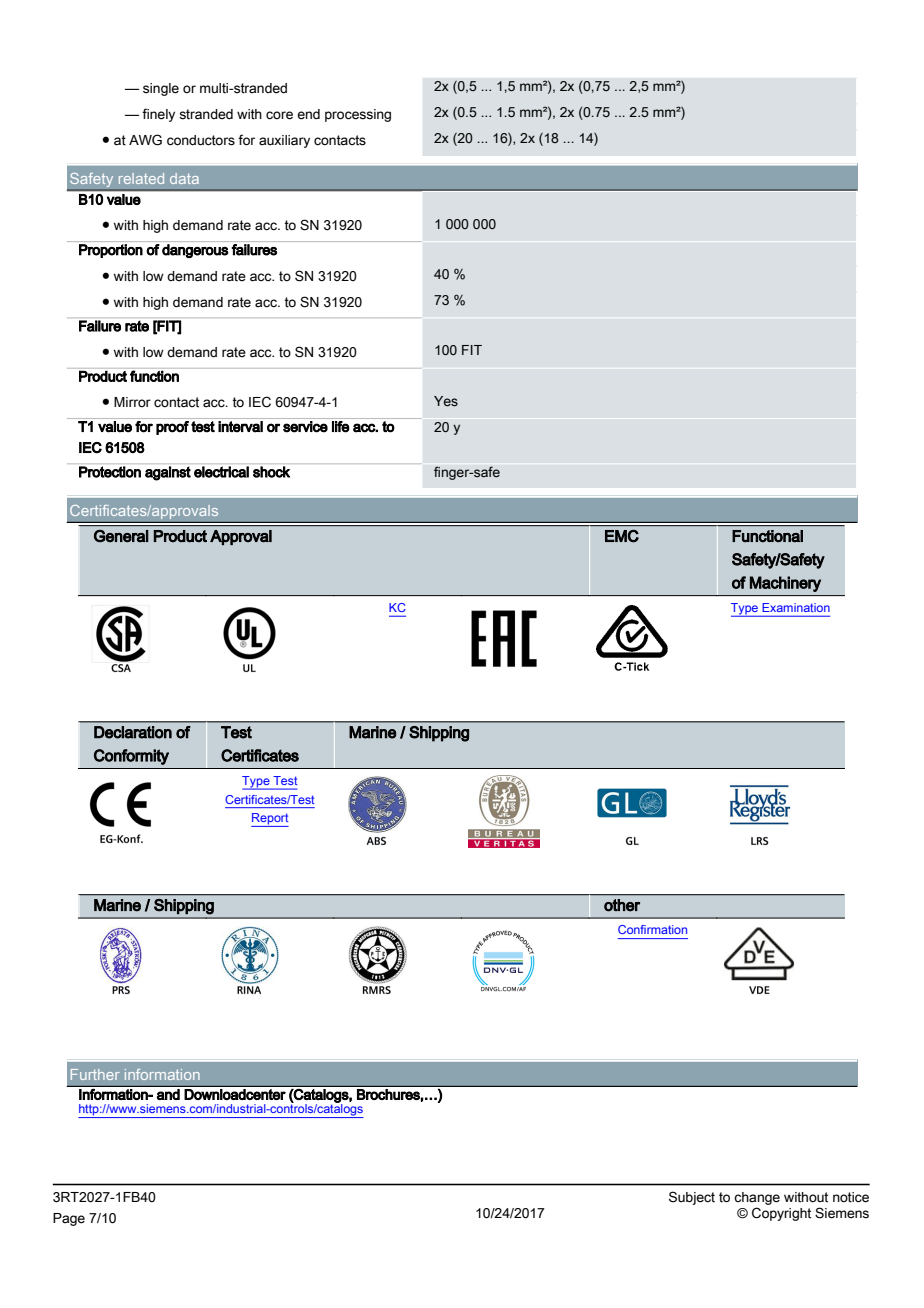  What do you see at coordinates (308, 114) in the screenshot?
I see `end` at bounding box center [308, 114].
